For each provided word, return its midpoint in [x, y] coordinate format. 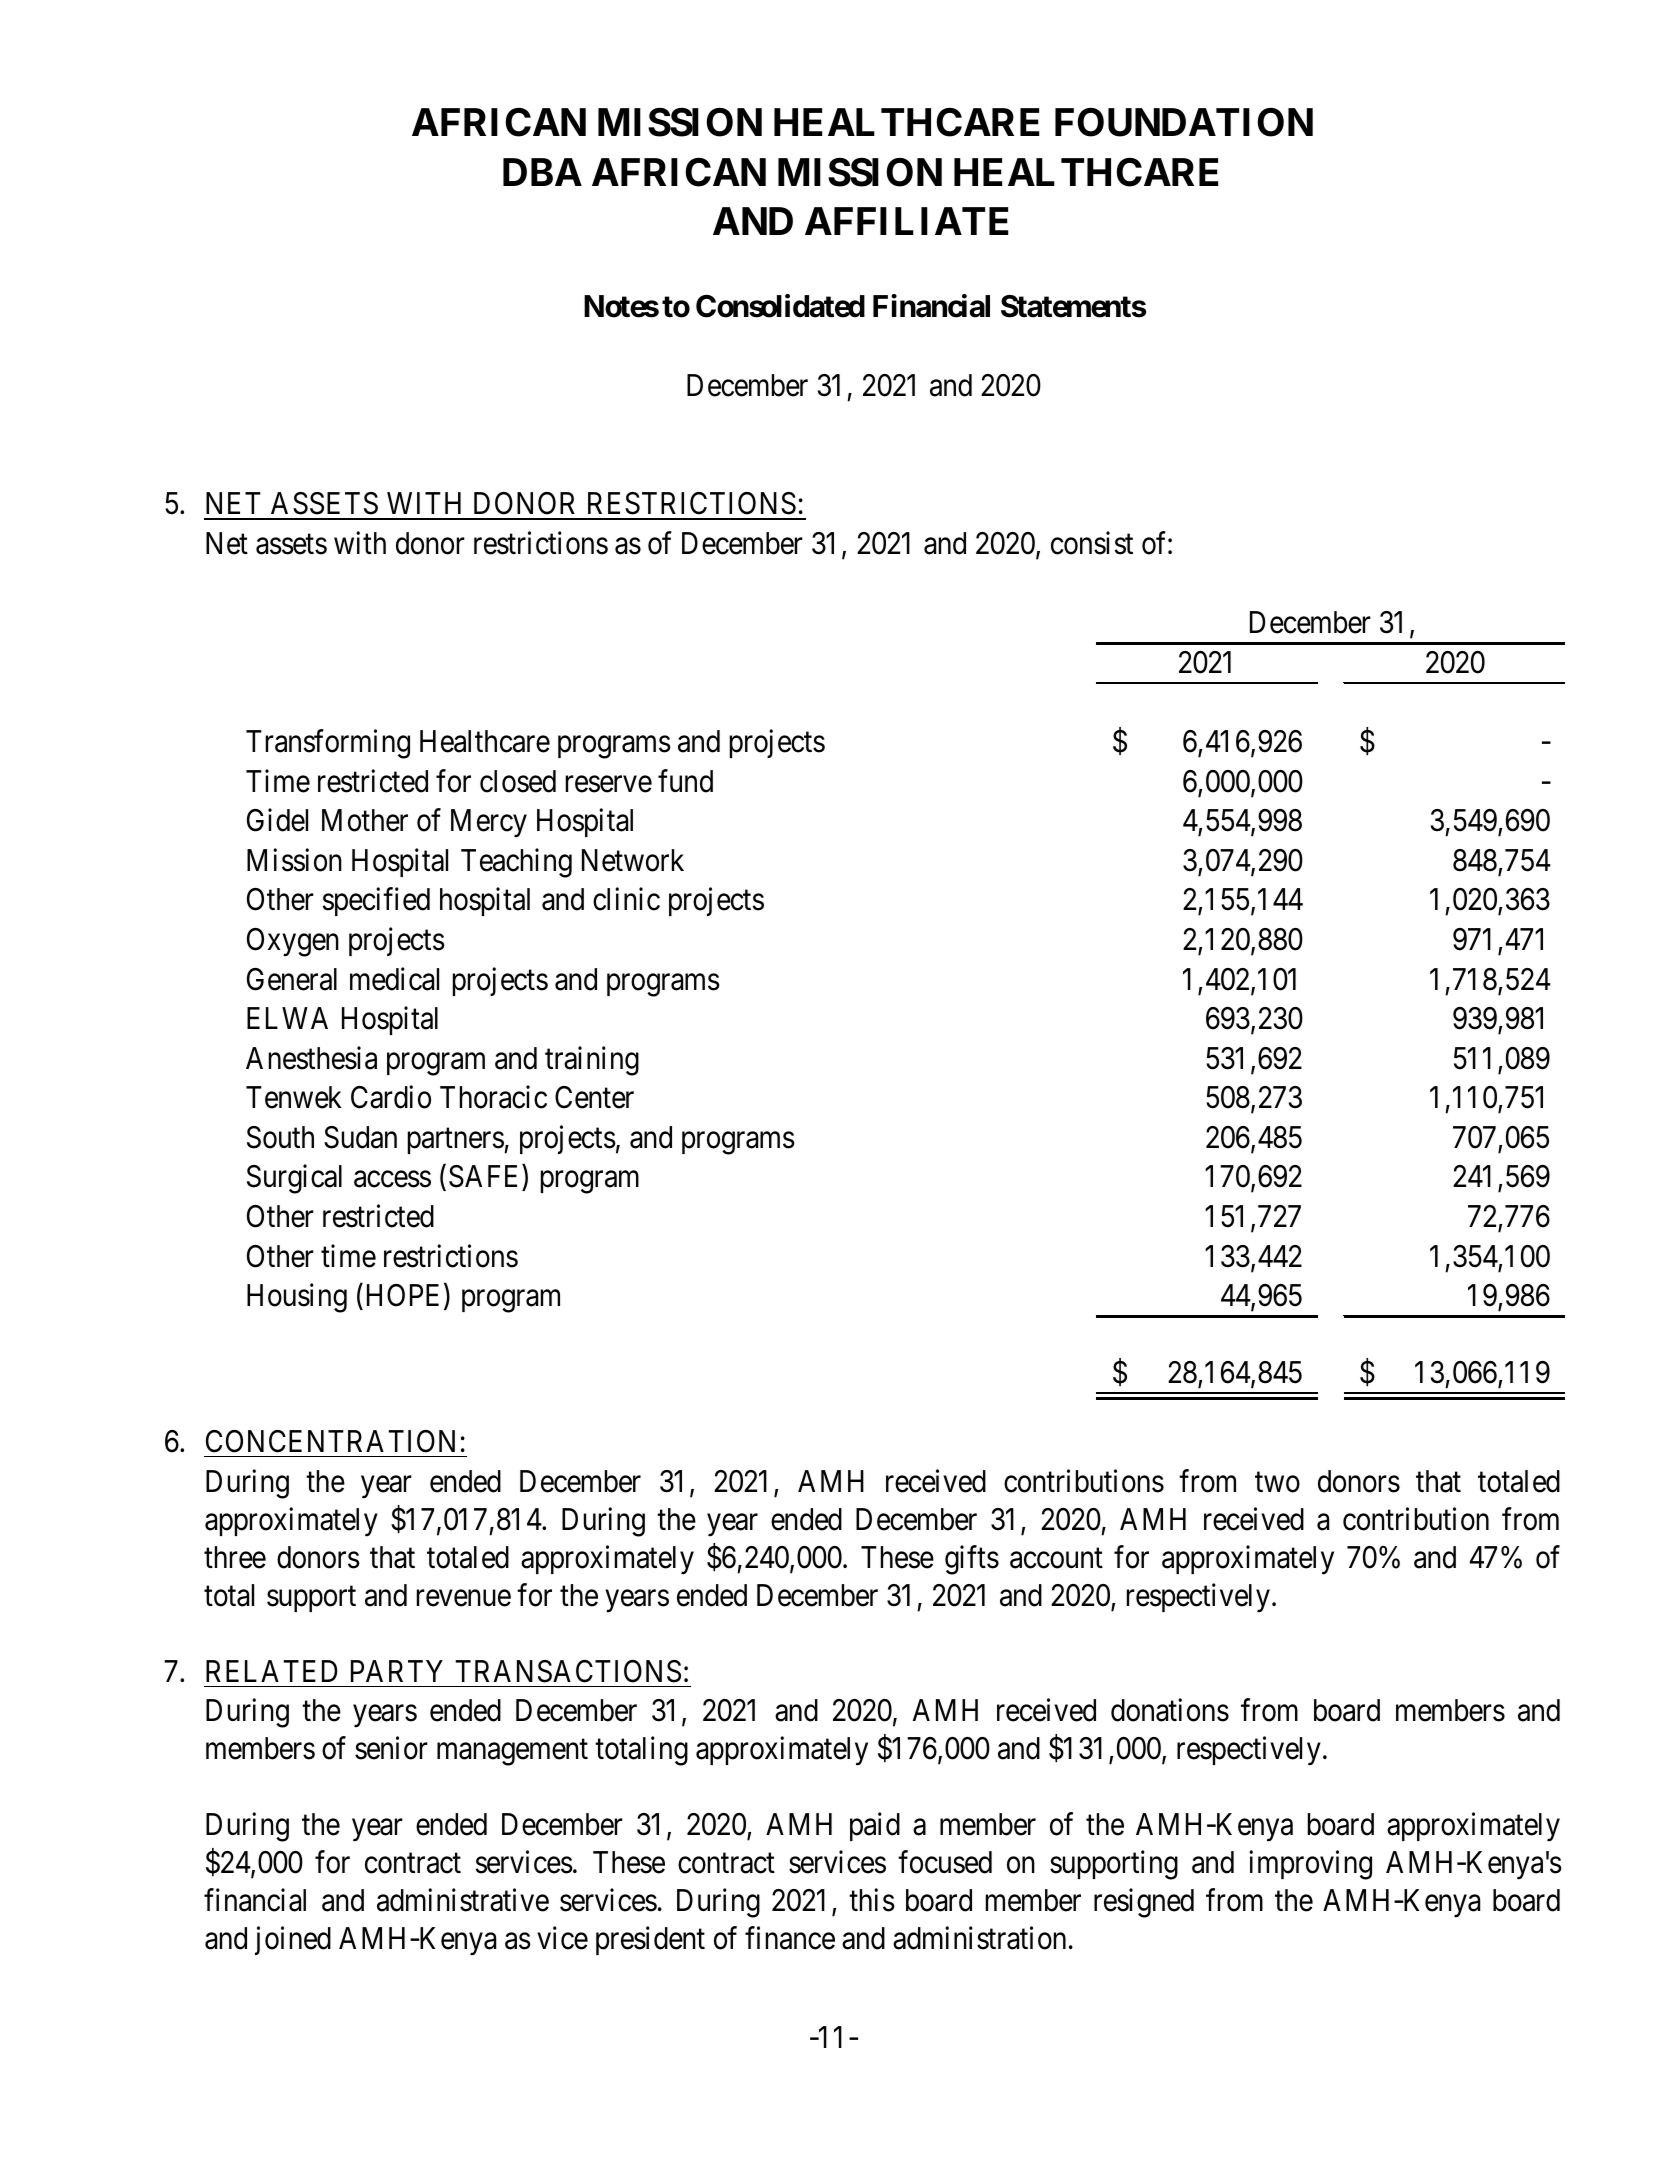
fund [685, 781]
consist [1092, 543]
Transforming [328, 744]
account [1056, 1558]
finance [790, 1938]
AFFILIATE [906, 221]
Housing [297, 1298]
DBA [542, 172]
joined [293, 1941]
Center [594, 1097]
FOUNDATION [1184, 122]
